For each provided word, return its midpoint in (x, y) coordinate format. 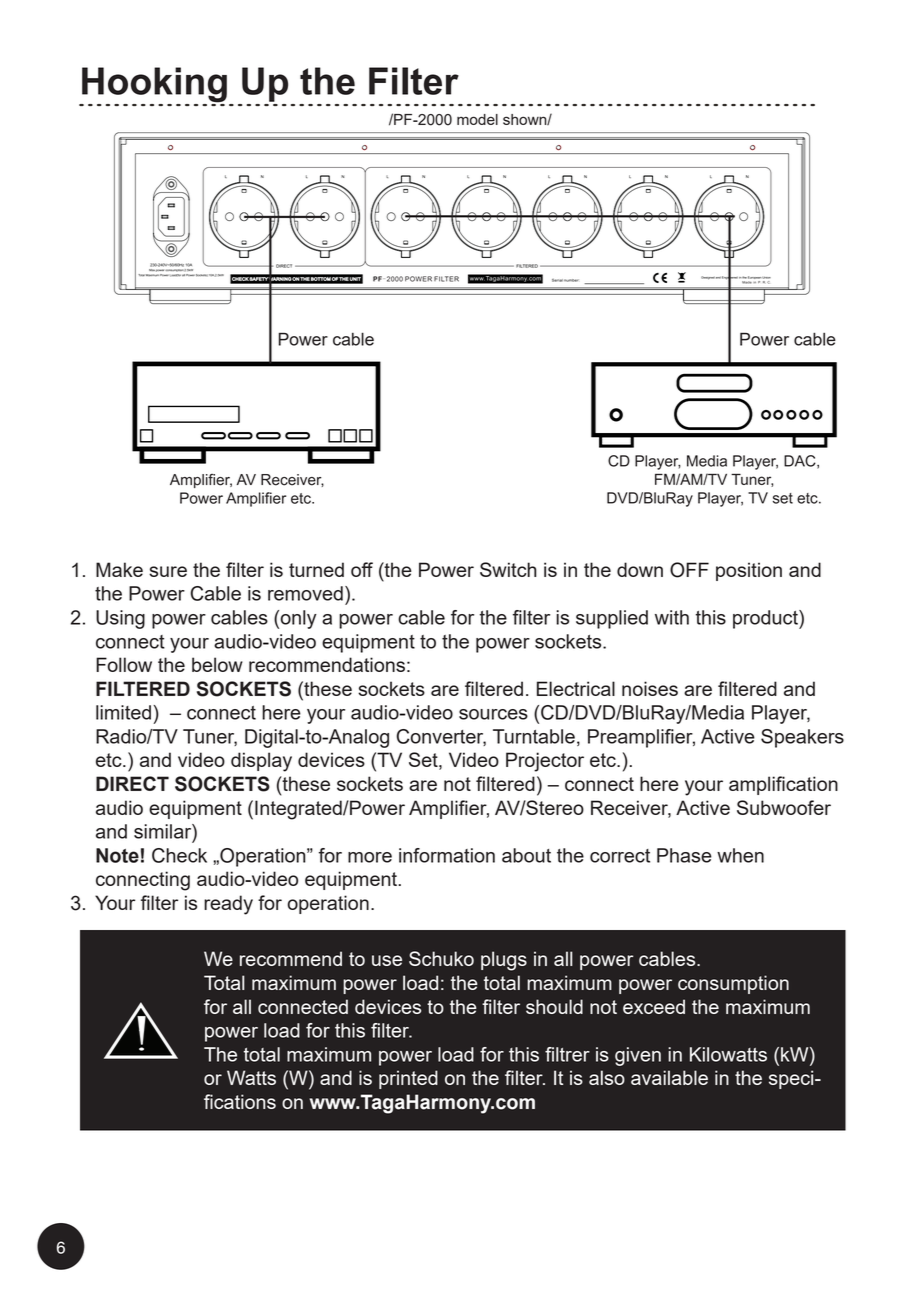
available (669, 1077)
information (447, 855)
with (672, 617)
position (749, 571)
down (640, 569)
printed (408, 1079)
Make (119, 569)
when (740, 855)
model (477, 119)
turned (316, 569)
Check (179, 855)
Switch (508, 569)
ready (228, 905)
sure (168, 571)
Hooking (153, 86)
